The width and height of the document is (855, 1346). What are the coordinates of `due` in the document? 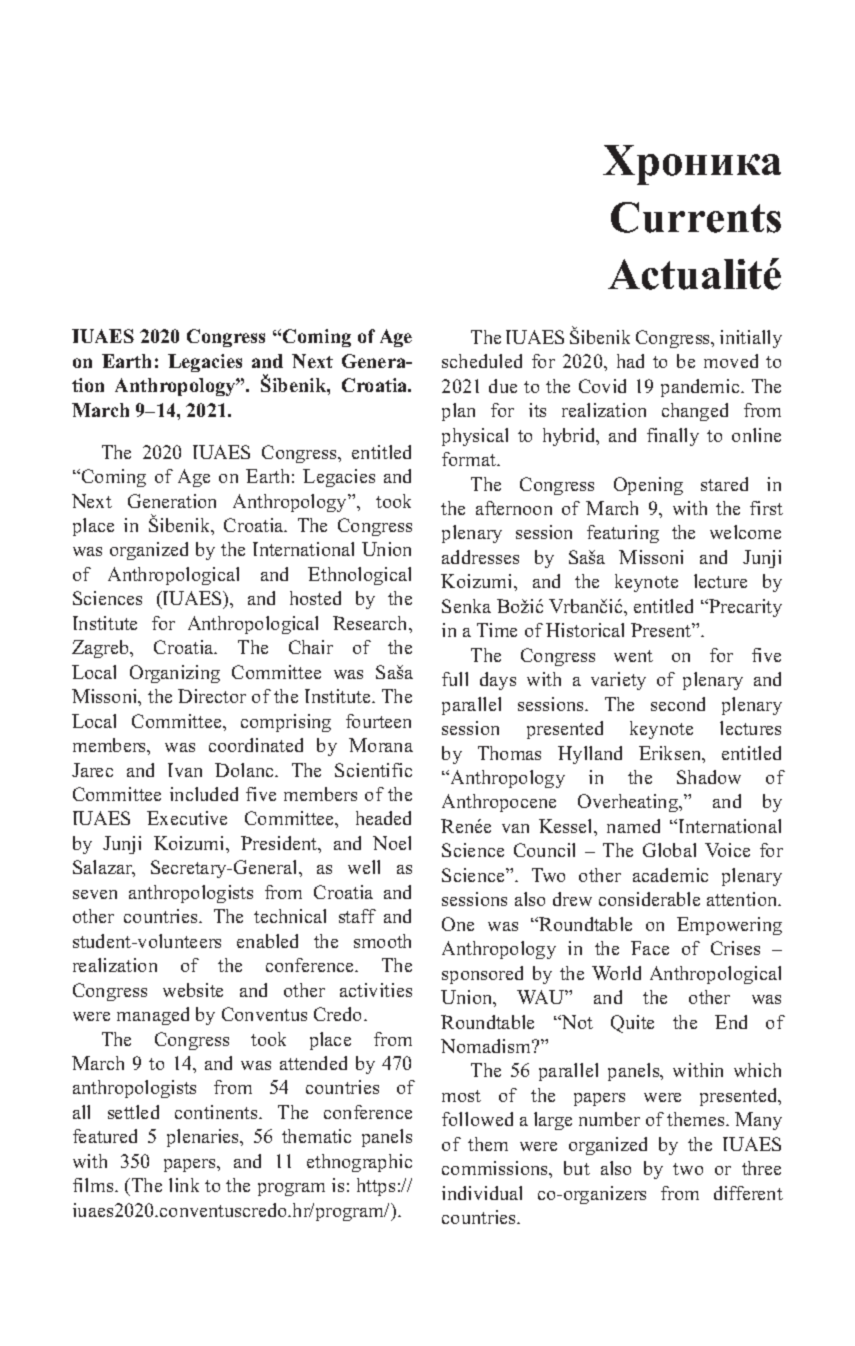 It's located at (503, 386).
